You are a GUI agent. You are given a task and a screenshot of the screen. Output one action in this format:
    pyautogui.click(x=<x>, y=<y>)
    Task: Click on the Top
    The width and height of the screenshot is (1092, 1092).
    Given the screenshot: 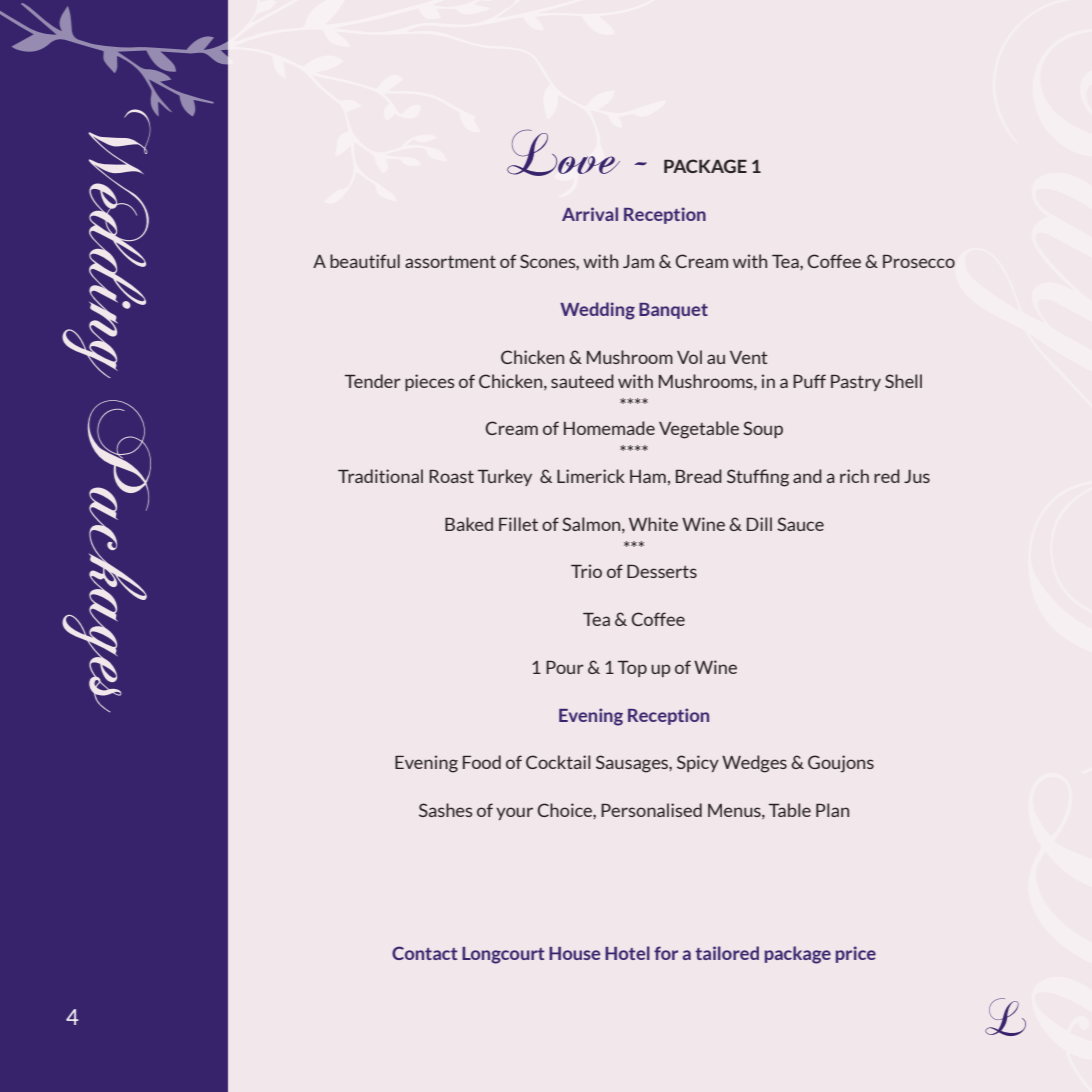 What is the action you would take?
    pyautogui.click(x=632, y=669)
